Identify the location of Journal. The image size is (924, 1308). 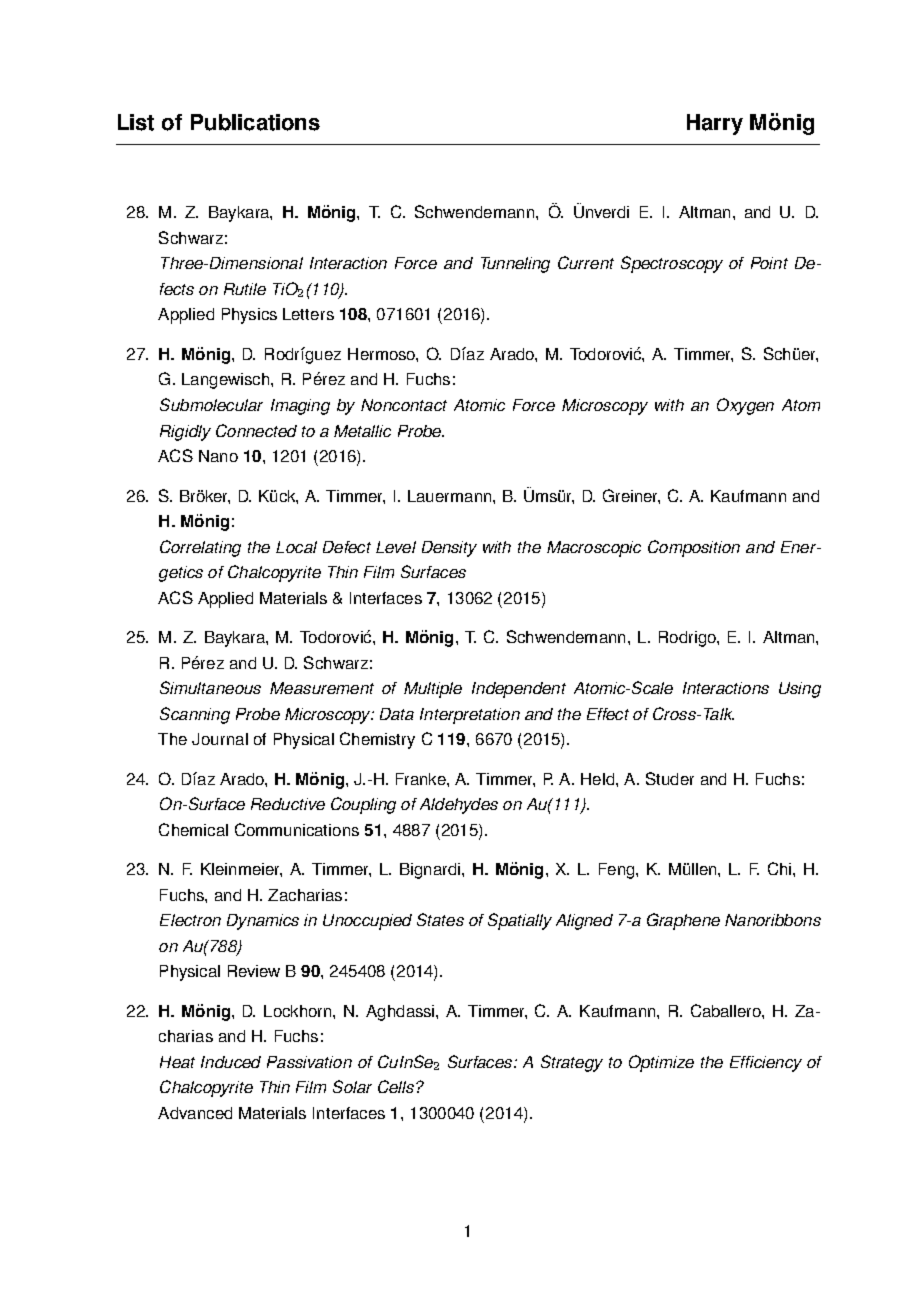
(220, 739).
